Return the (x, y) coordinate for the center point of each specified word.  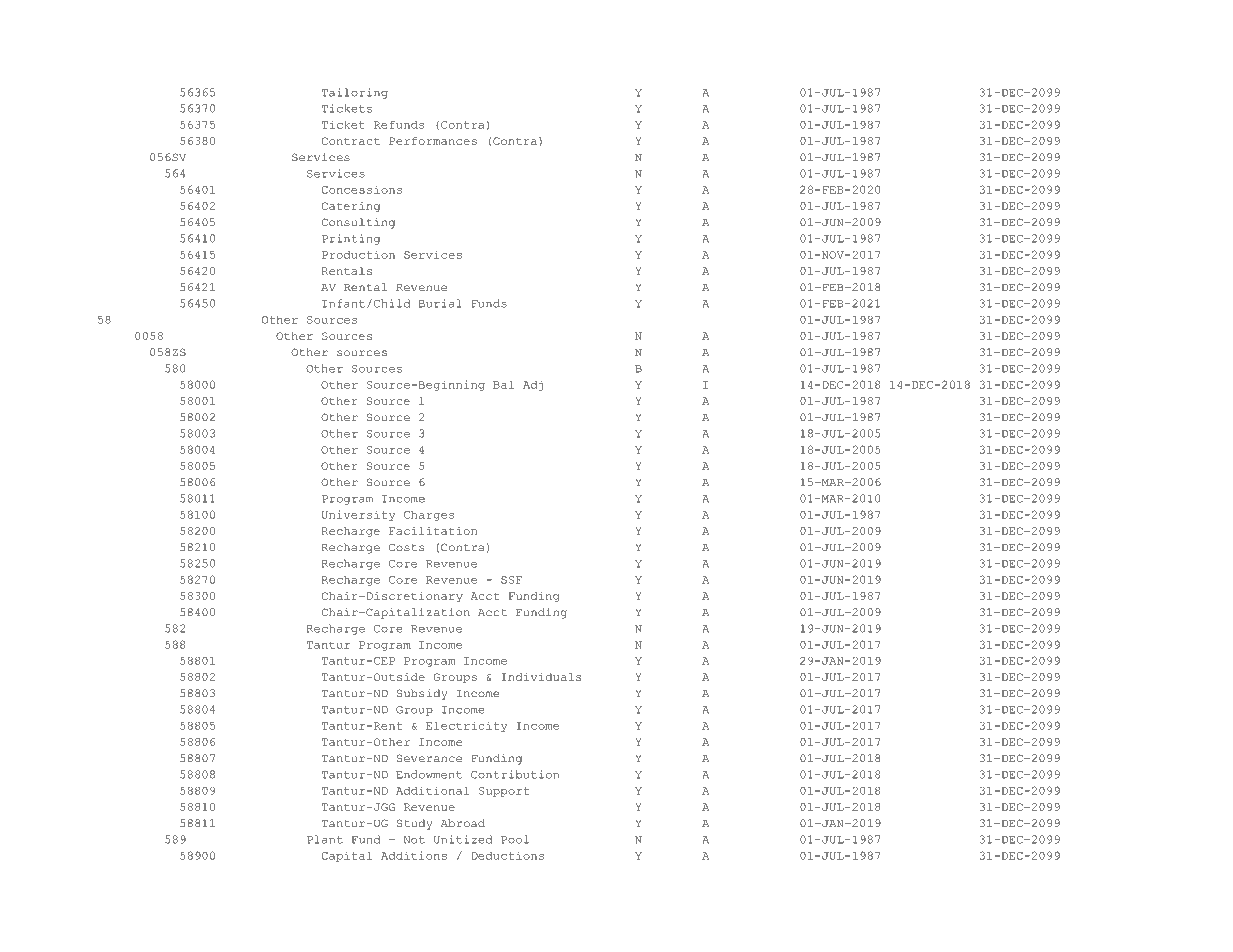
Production (358, 255)
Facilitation (433, 531)
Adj (533, 385)
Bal (503, 385)
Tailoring (355, 93)
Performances (433, 141)
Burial (440, 303)
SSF (512, 580)
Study (414, 824)
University (358, 515)
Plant (325, 839)
